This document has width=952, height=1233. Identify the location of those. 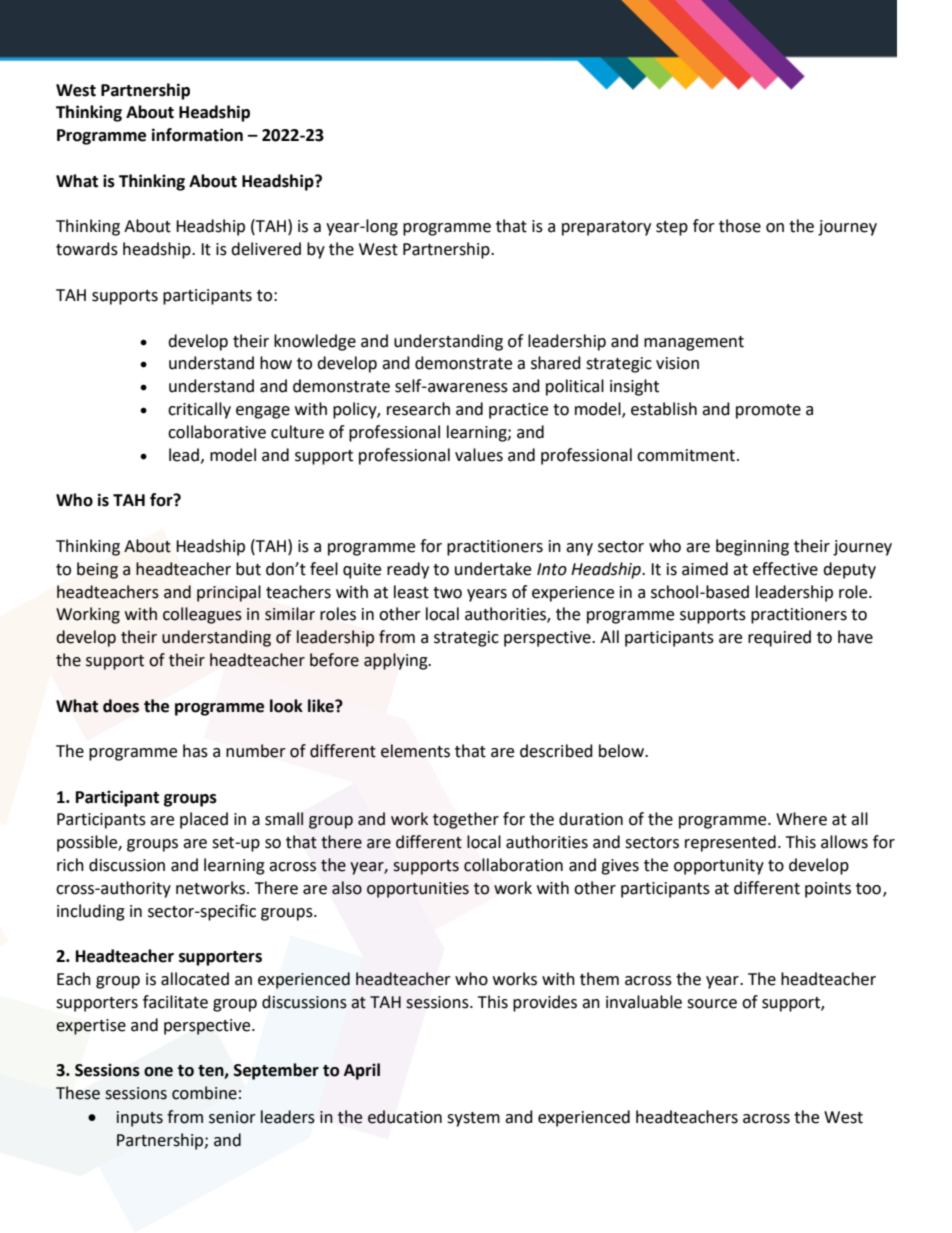
(740, 226).
